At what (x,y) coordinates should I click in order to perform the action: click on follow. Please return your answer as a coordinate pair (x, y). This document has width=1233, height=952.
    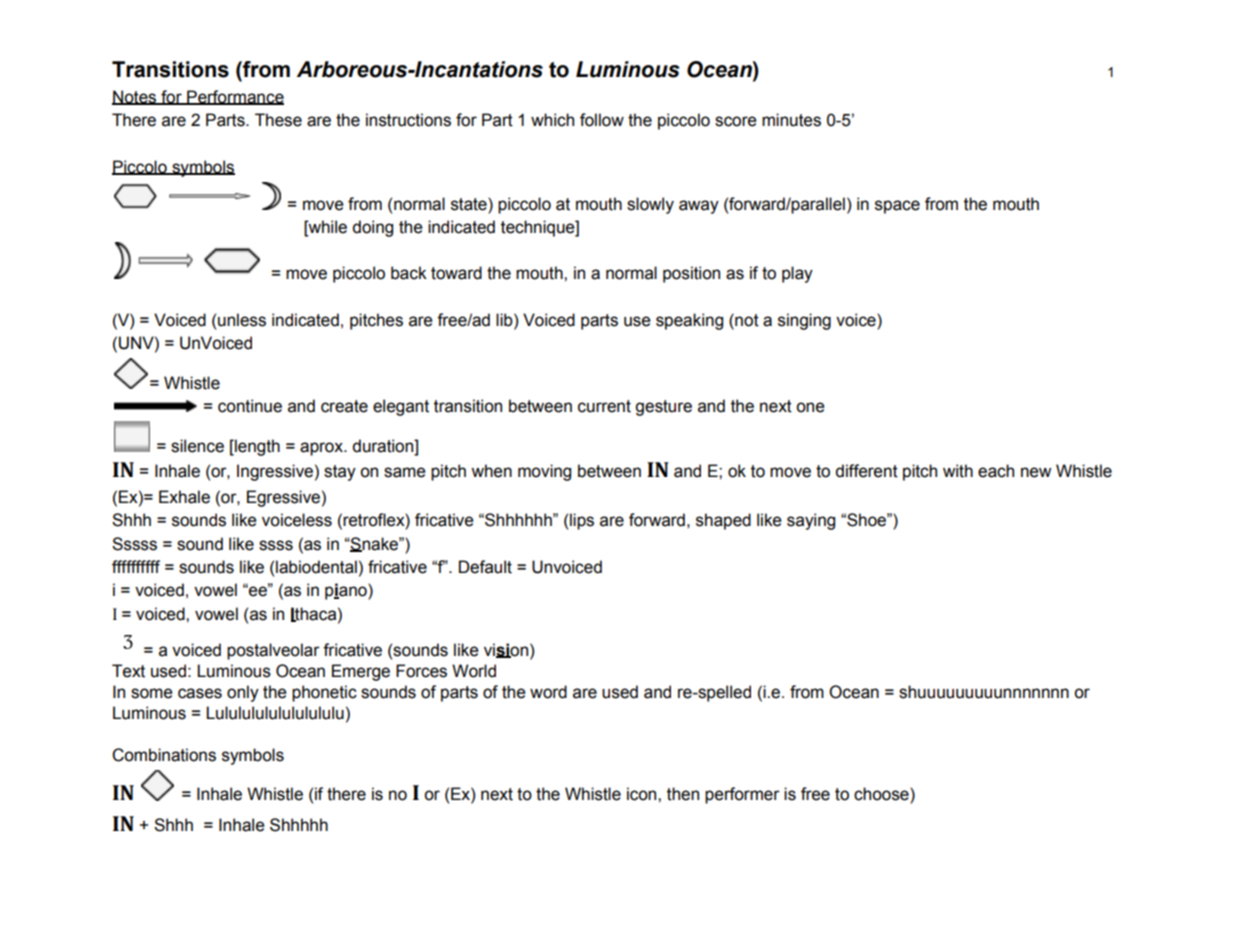
    Looking at the image, I should click on (602, 120).
